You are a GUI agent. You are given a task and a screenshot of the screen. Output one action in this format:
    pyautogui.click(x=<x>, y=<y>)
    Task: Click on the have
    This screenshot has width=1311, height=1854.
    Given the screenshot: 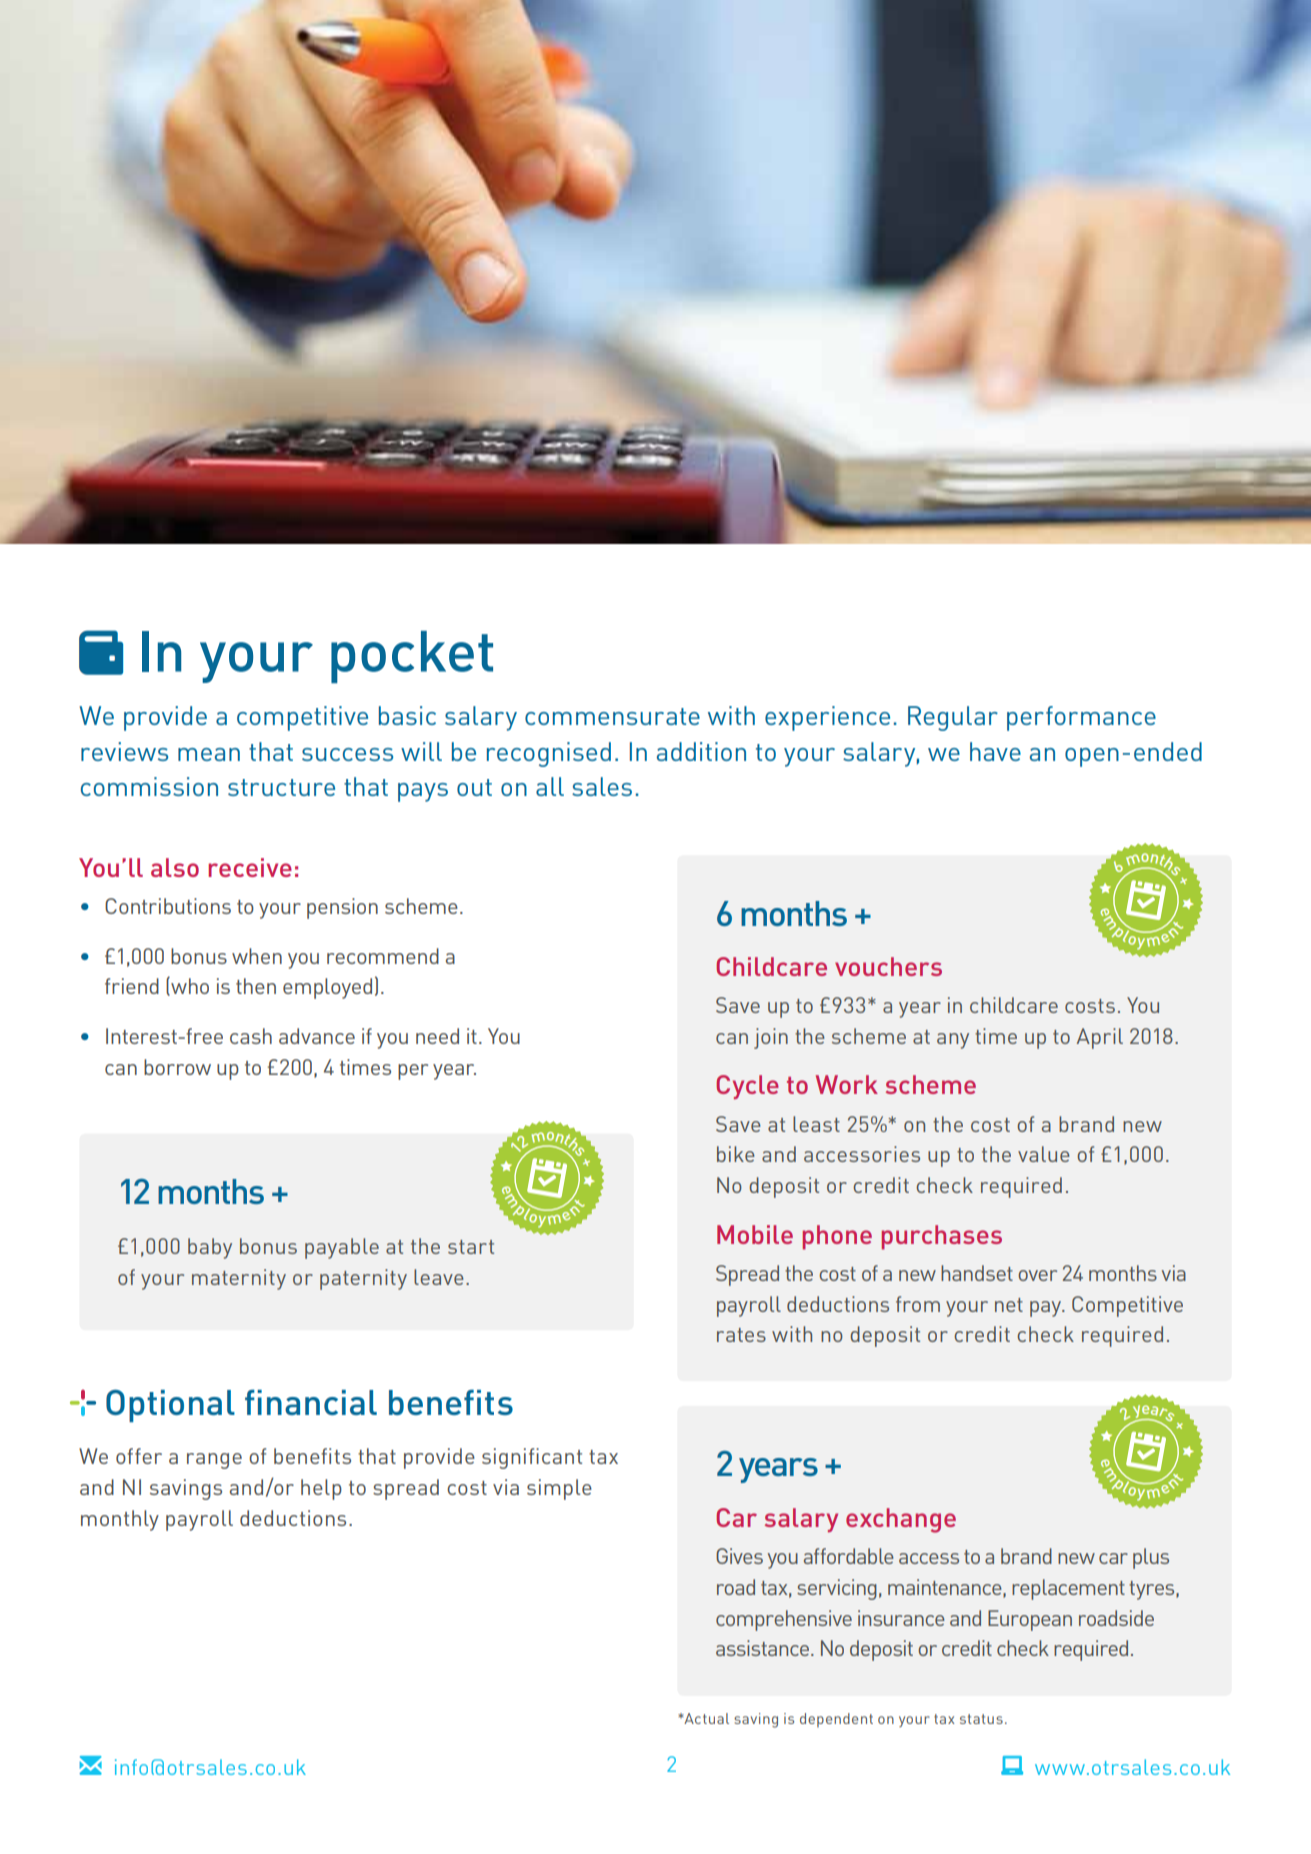 What is the action you would take?
    pyautogui.click(x=995, y=751)
